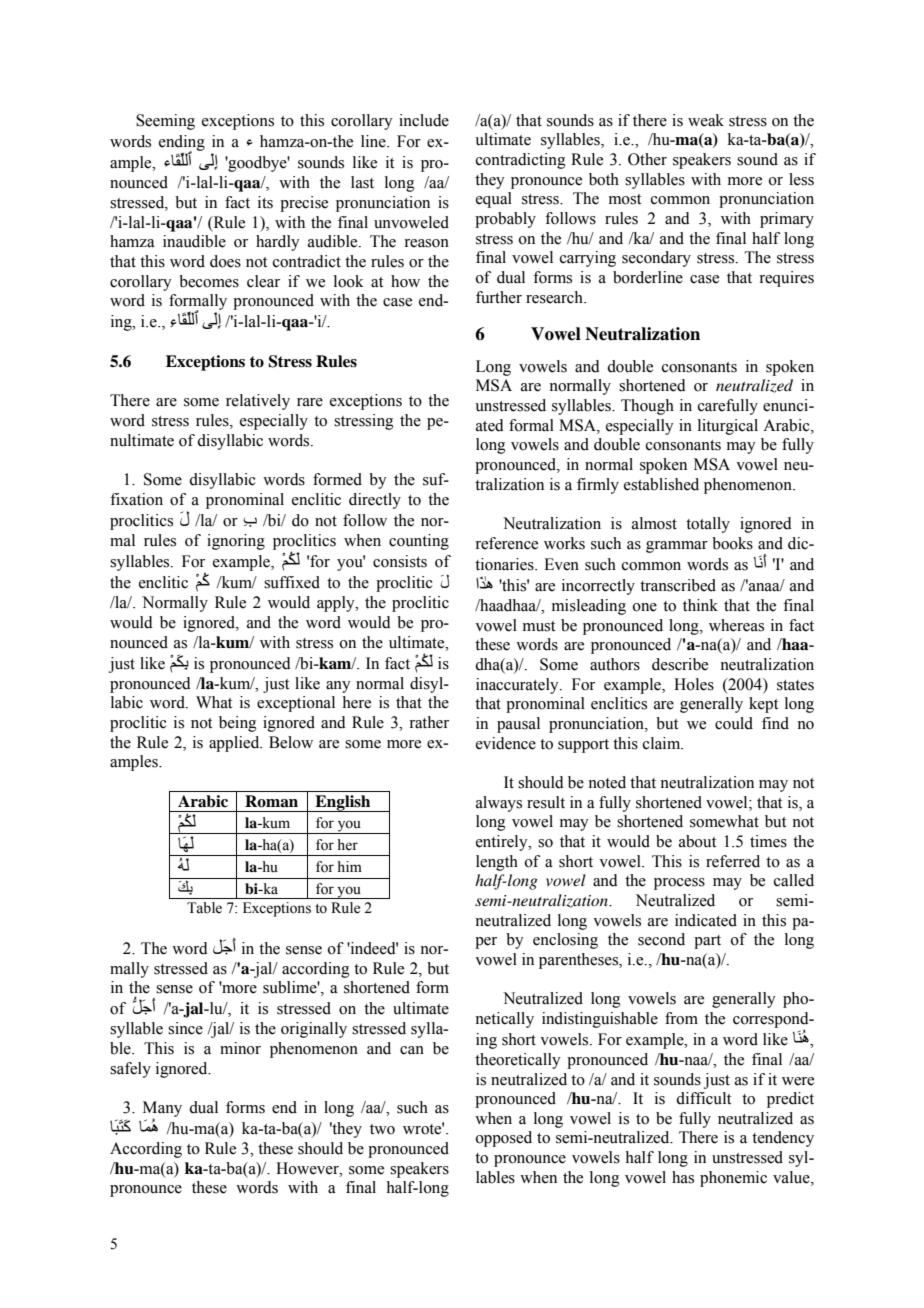  Describe the element at coordinates (424, 120) in the image. I see `include` at that location.
